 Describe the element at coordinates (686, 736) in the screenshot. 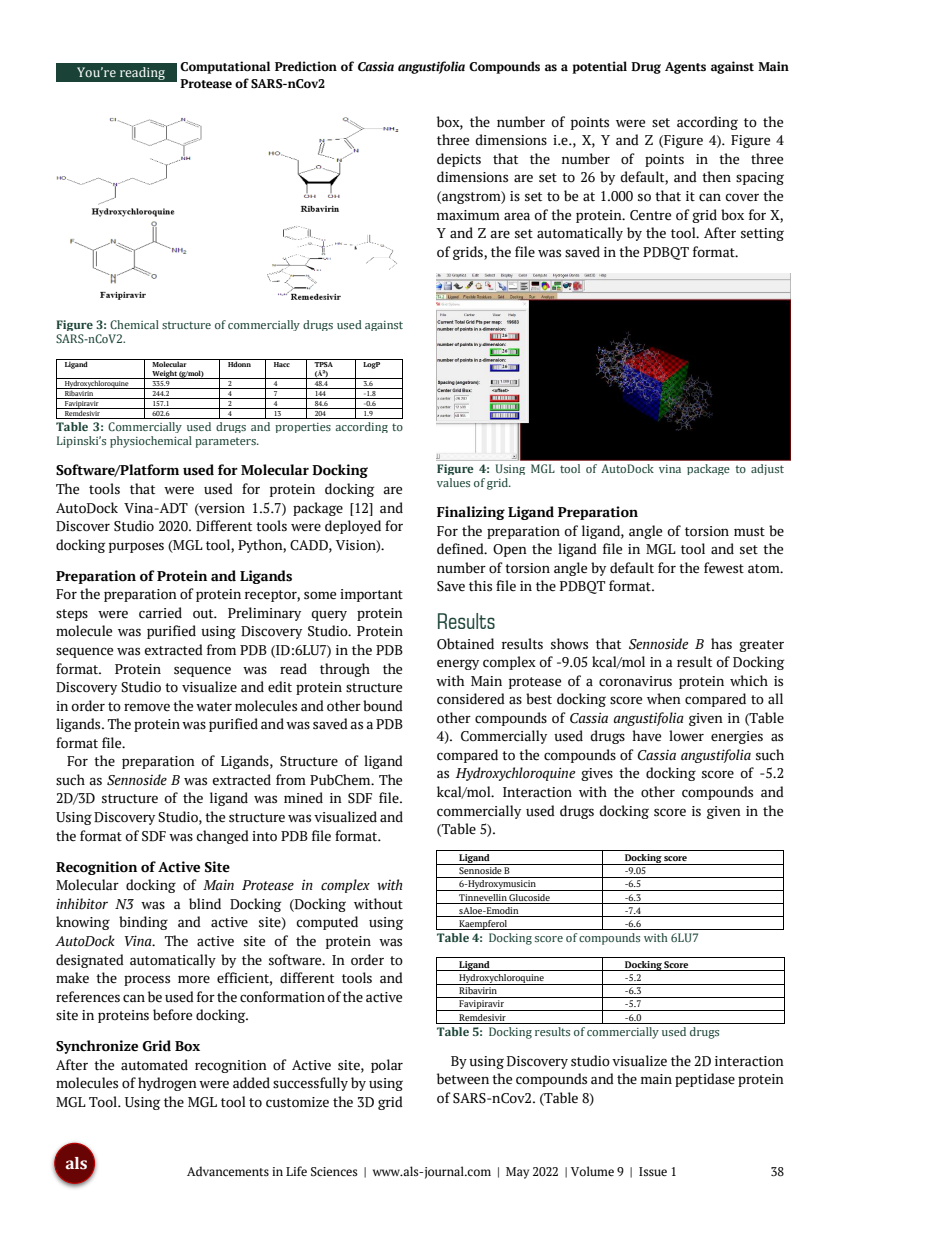

I see `lower` at that location.
